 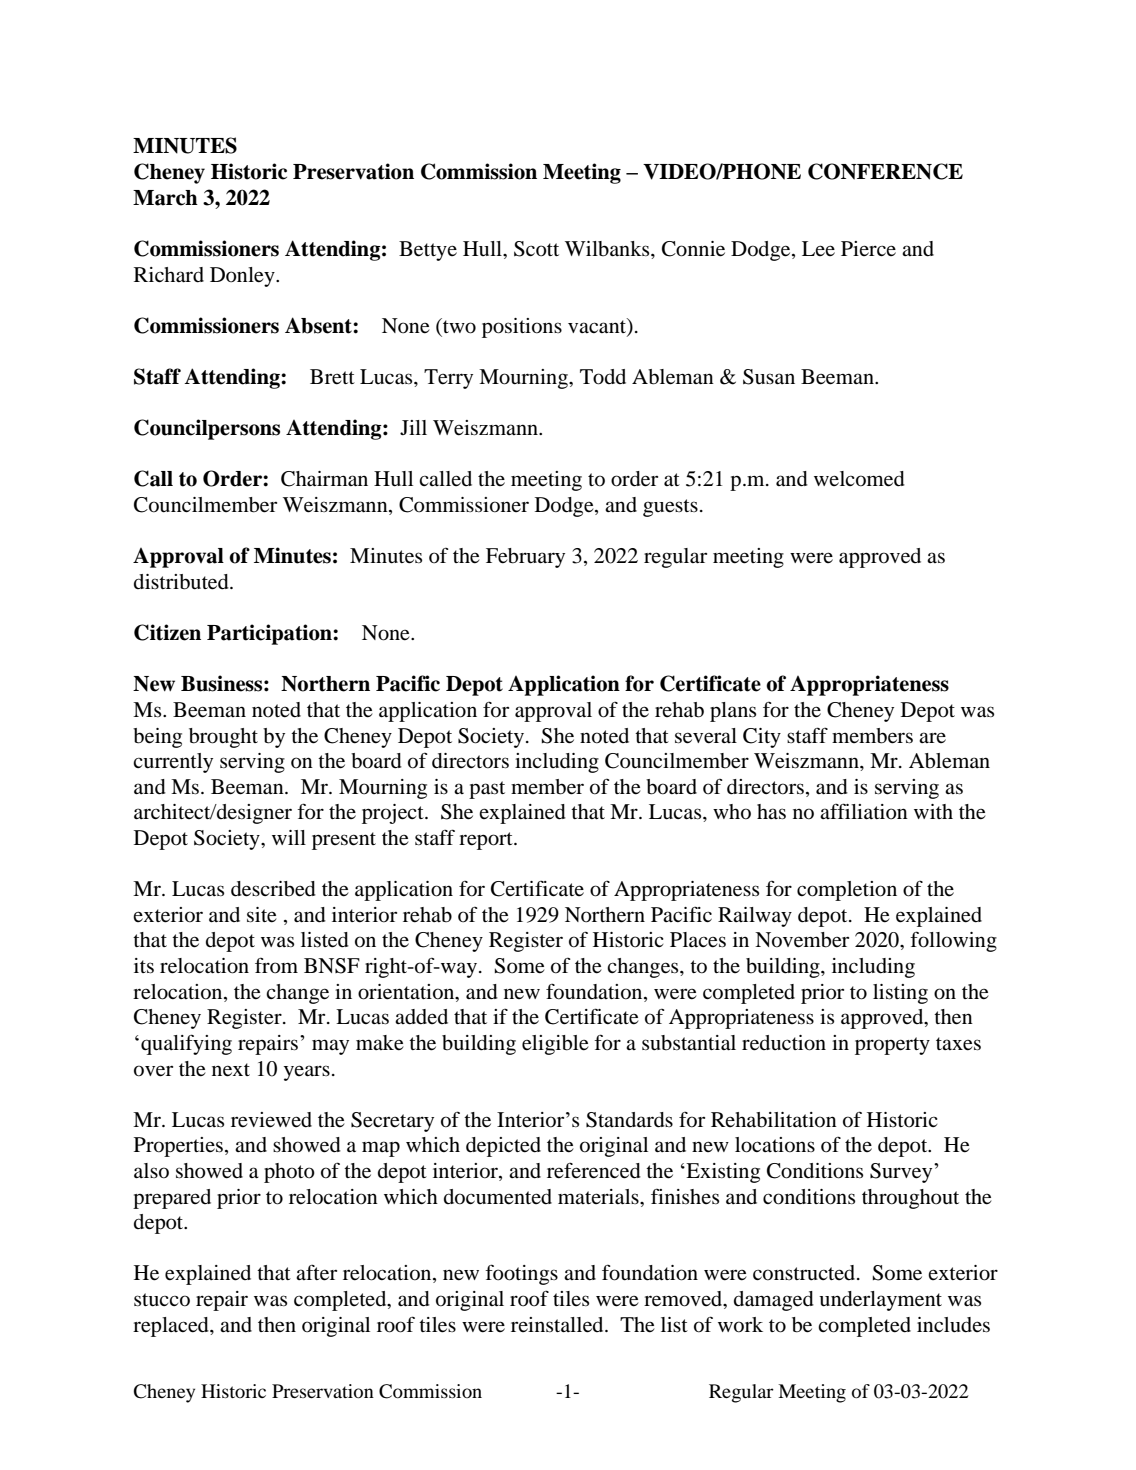 What do you see at coordinates (859, 479) in the screenshot?
I see `welcomed` at bounding box center [859, 479].
